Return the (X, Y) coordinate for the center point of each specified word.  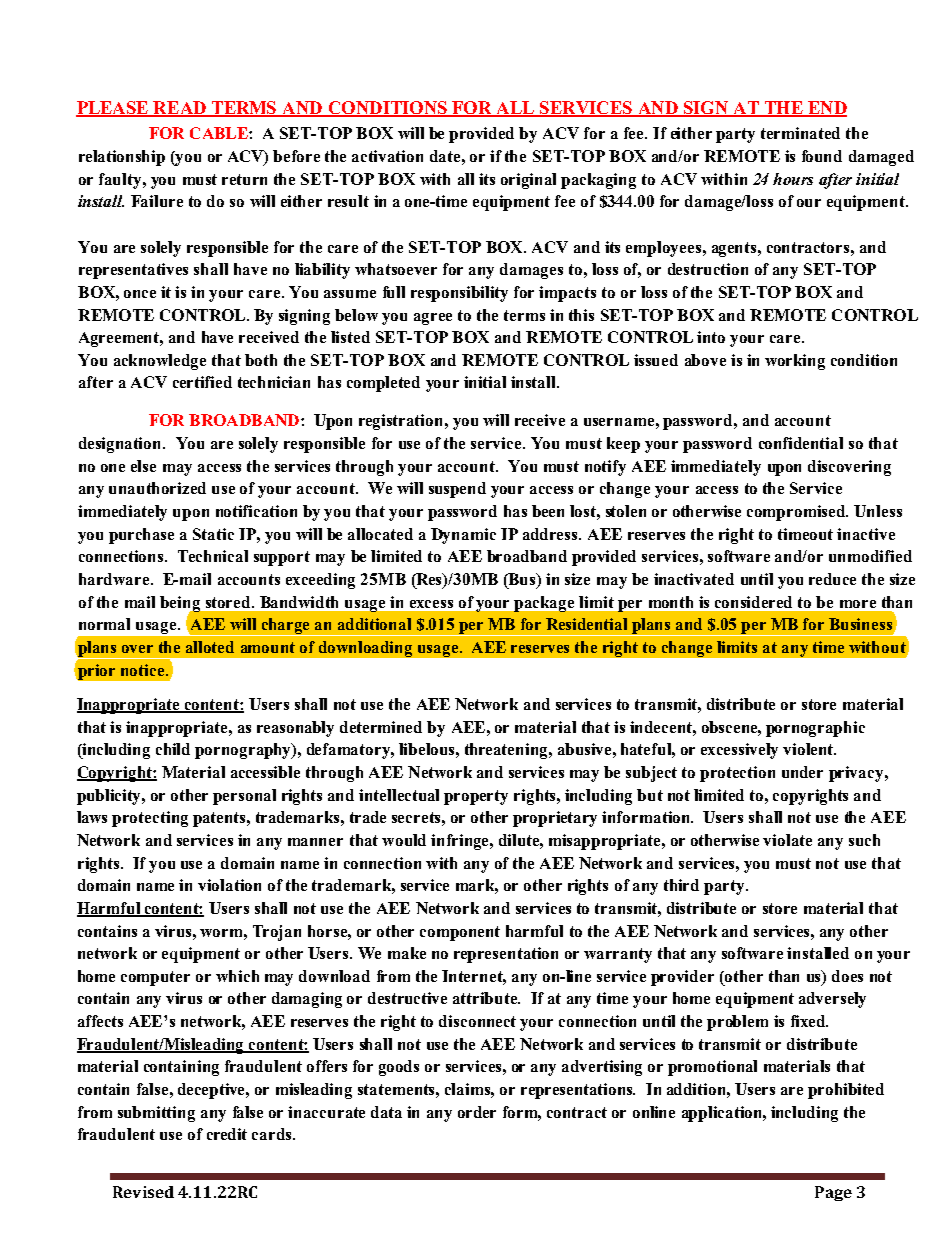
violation (229, 885)
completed (383, 384)
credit (227, 1134)
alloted (210, 647)
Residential (586, 624)
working (795, 362)
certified (202, 382)
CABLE (220, 133)
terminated (800, 133)
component (460, 933)
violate (787, 840)
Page (833, 1193)
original (528, 181)
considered (753, 602)
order (477, 1112)
